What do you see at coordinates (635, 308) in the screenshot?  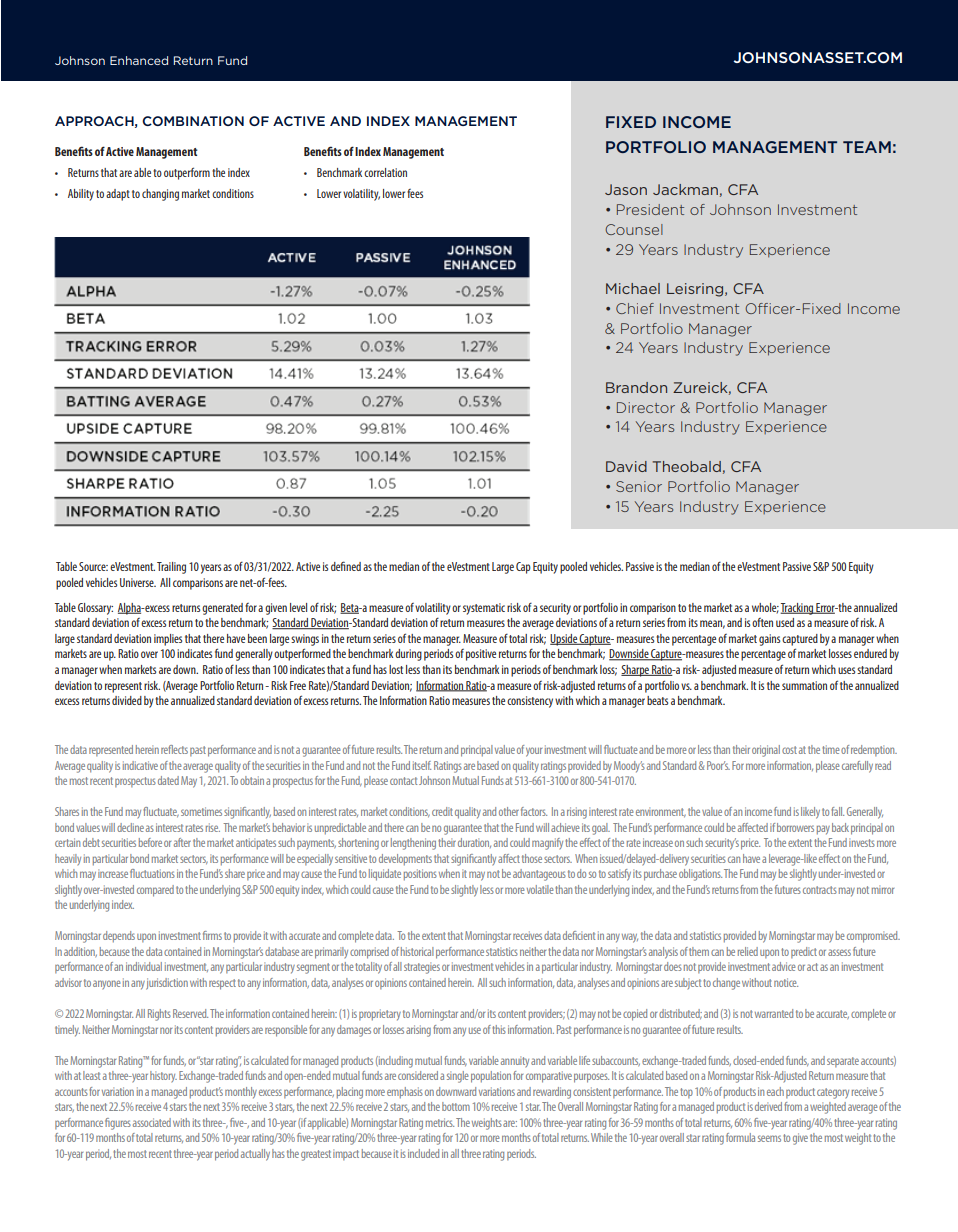 I see `Chief` at bounding box center [635, 308].
